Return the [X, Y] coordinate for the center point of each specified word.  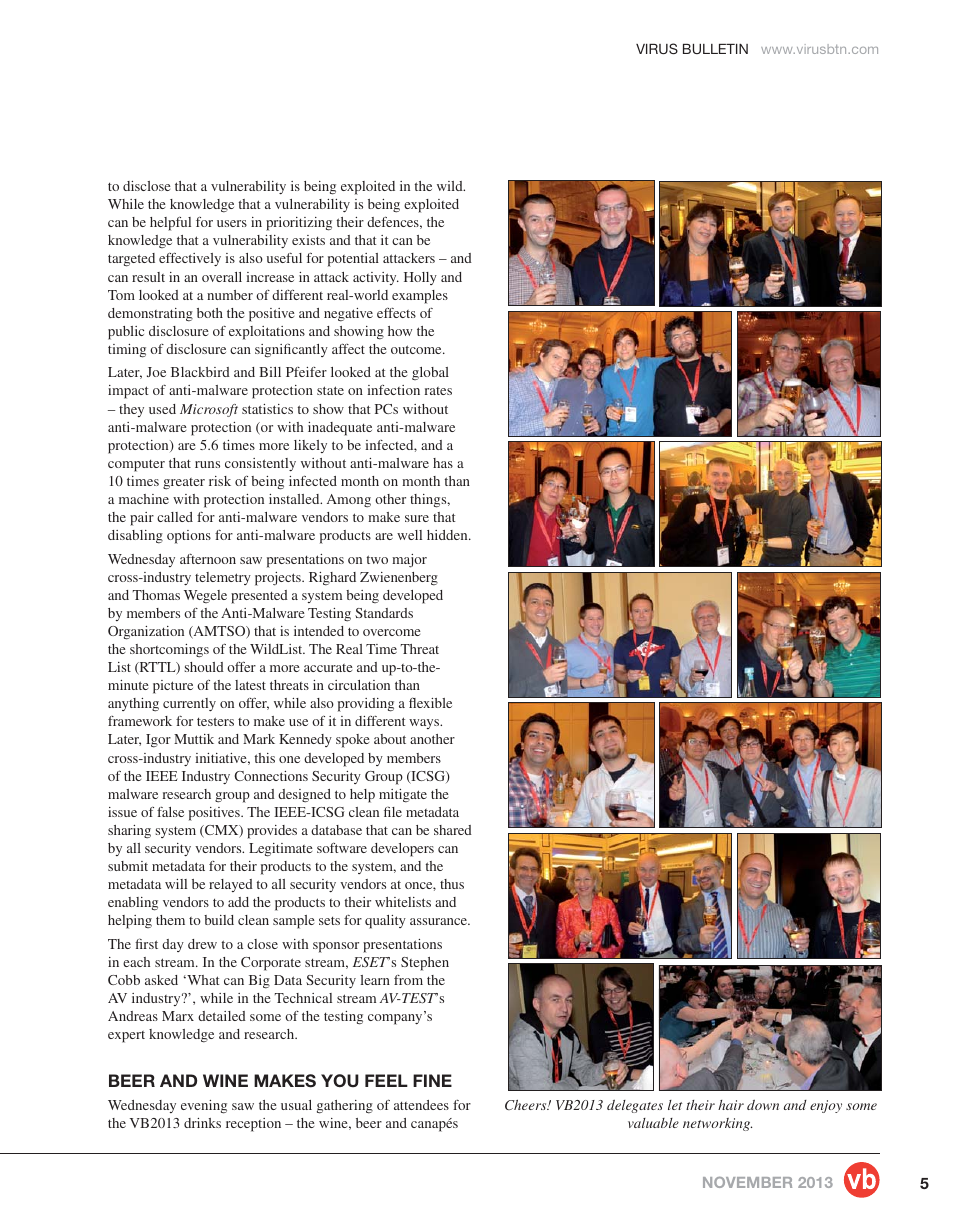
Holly [420, 278]
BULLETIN [715, 49]
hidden [448, 535]
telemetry [223, 578]
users [232, 223]
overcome [391, 632]
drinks [202, 1123]
